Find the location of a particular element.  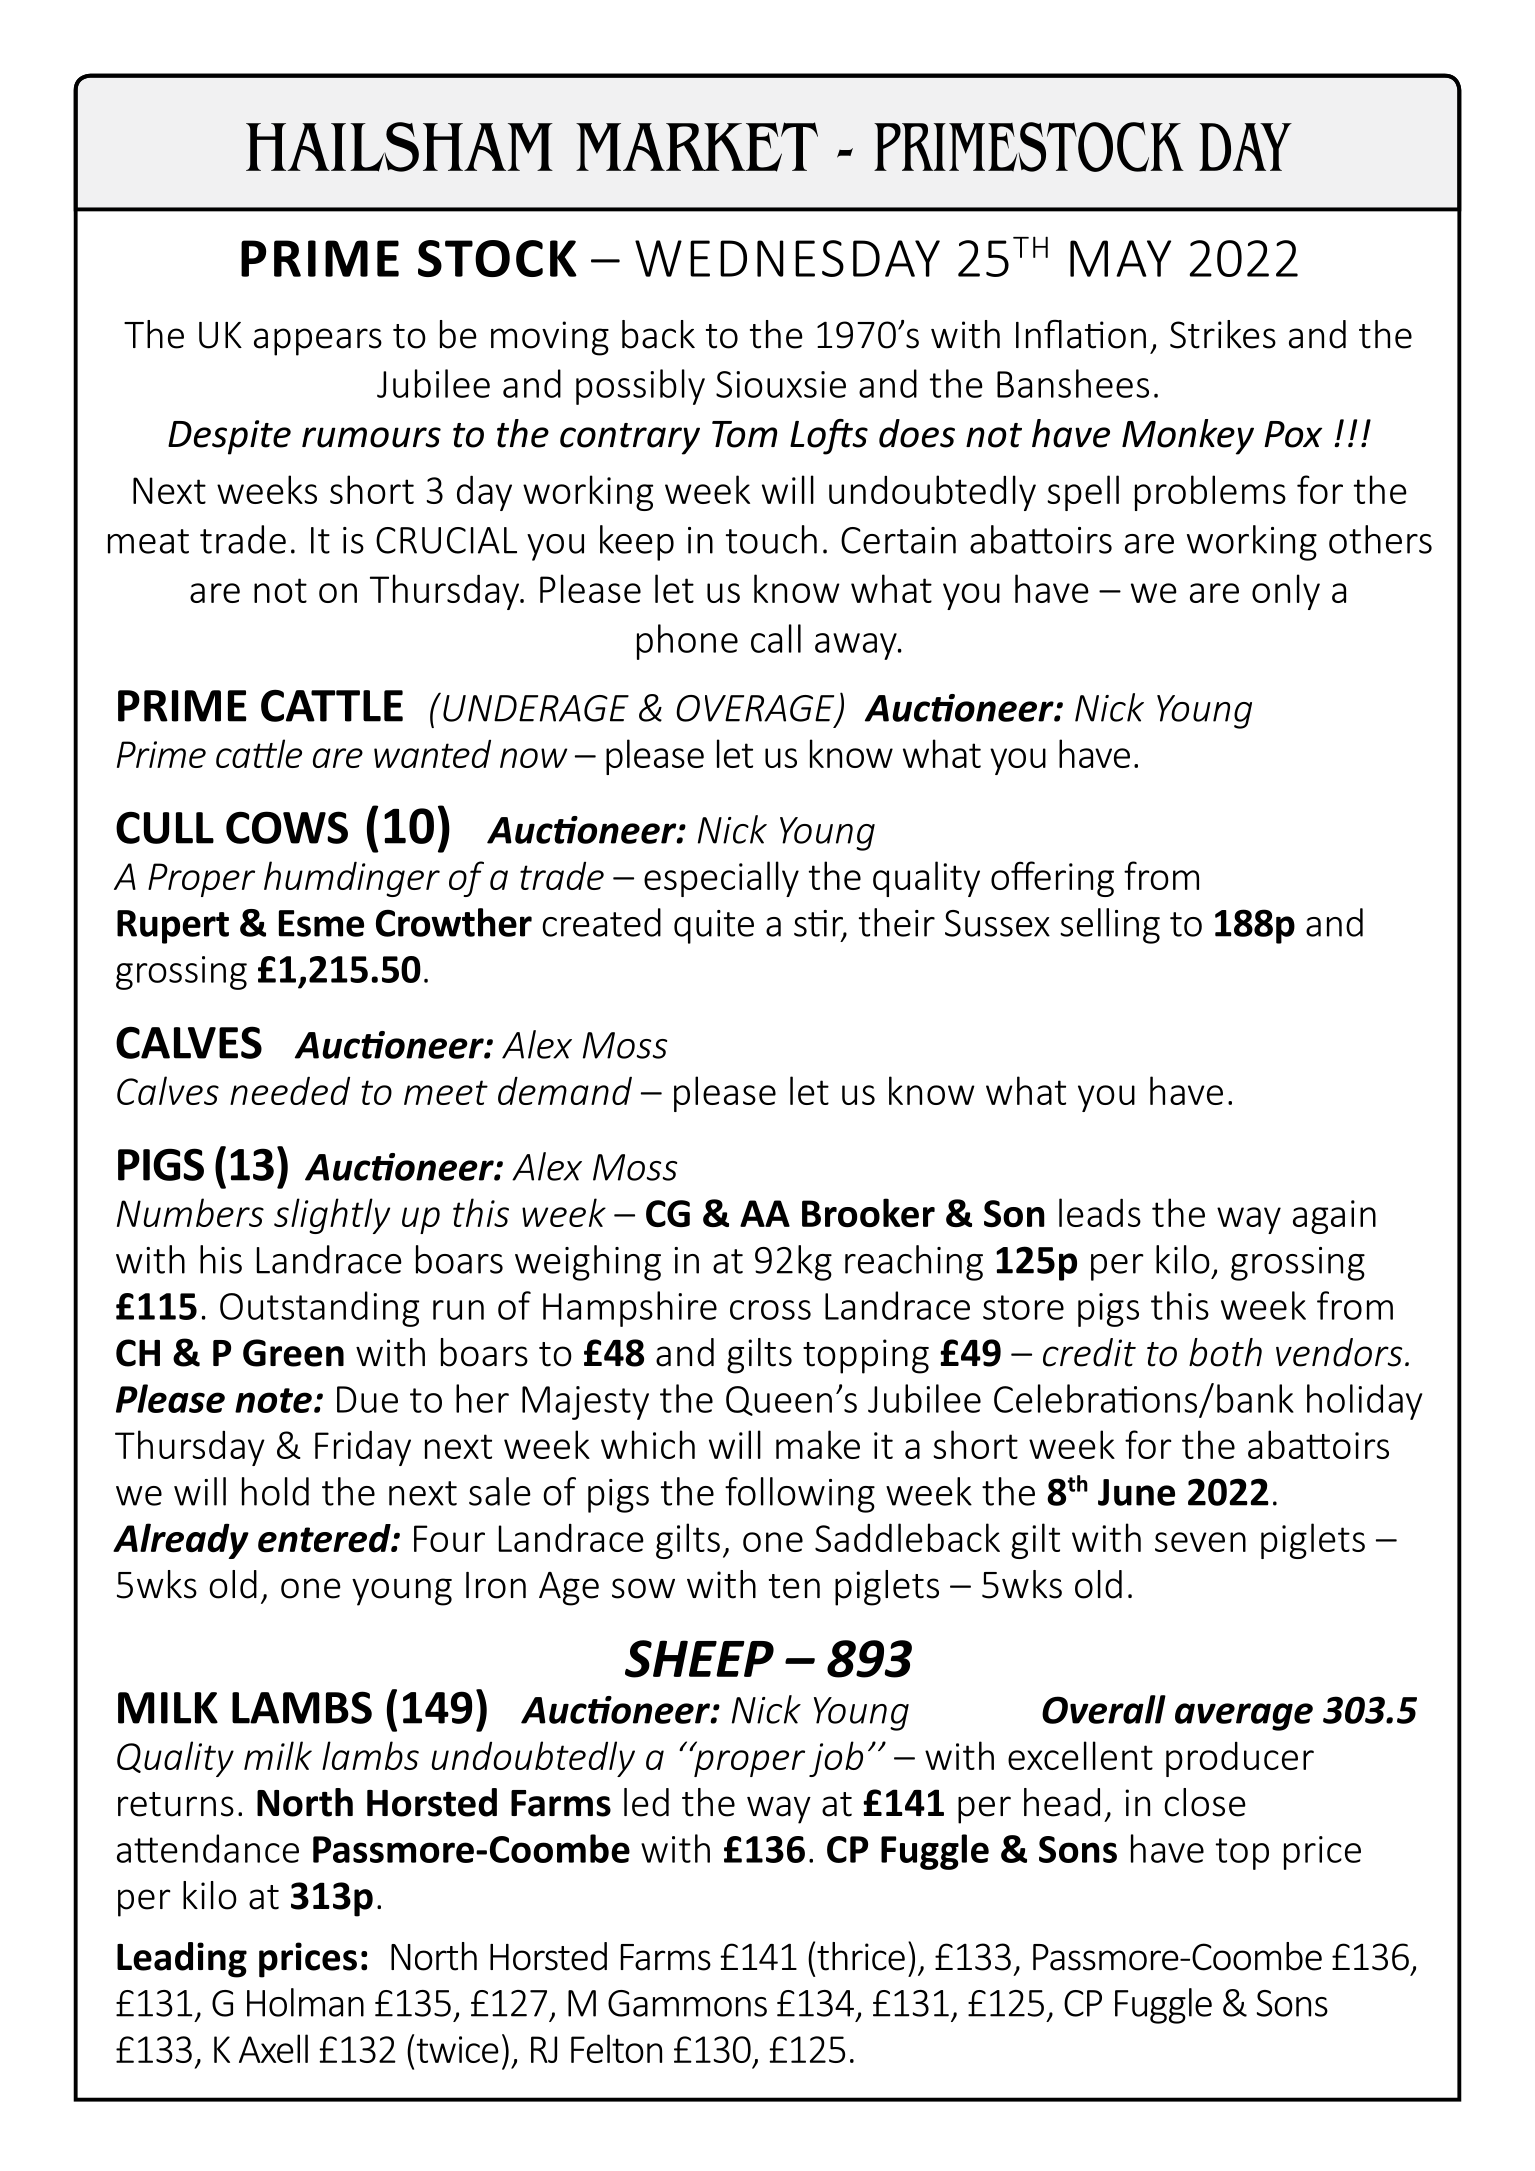

thrice is located at coordinates (861, 1956).
